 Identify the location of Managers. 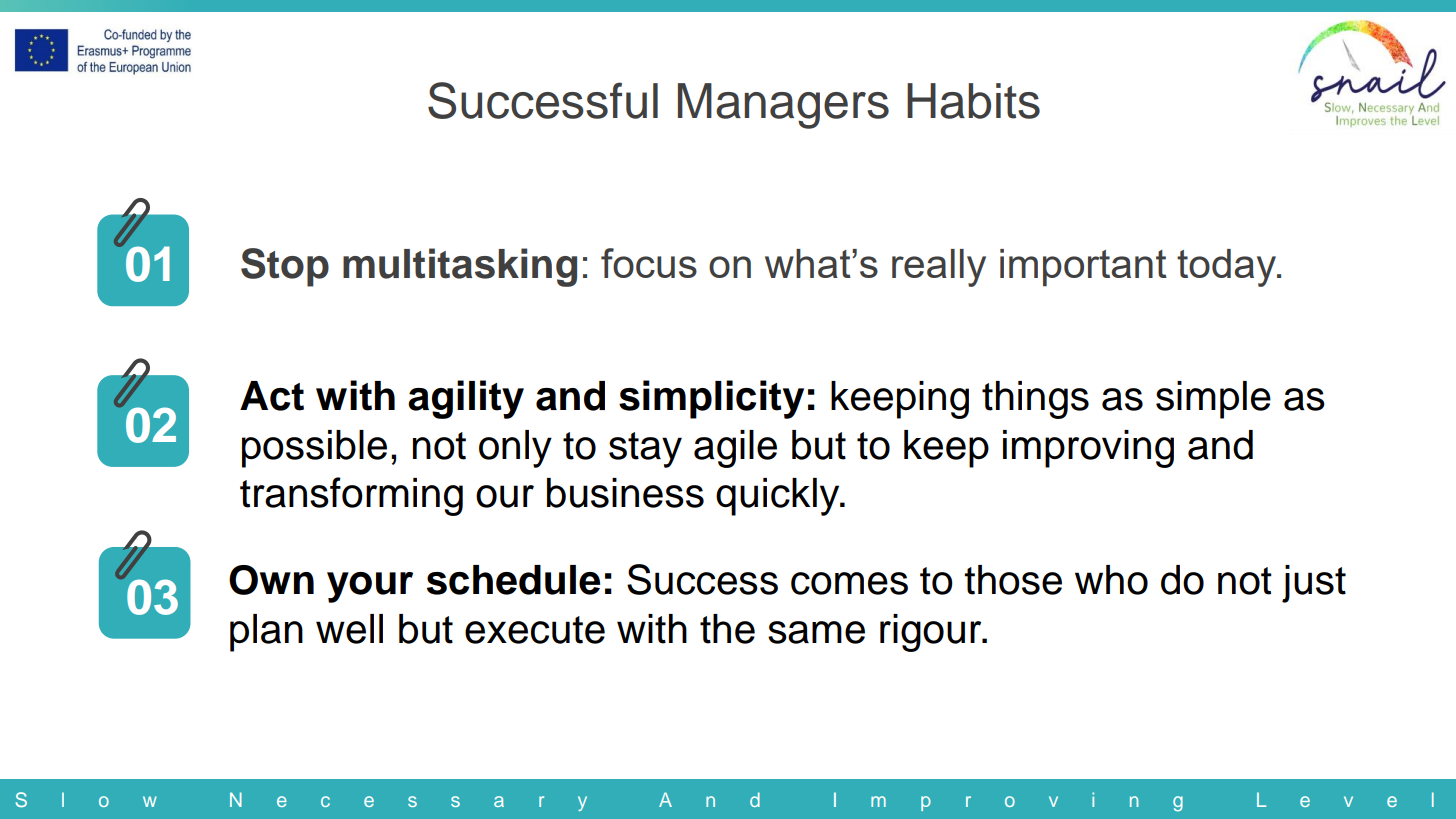
(783, 106).
